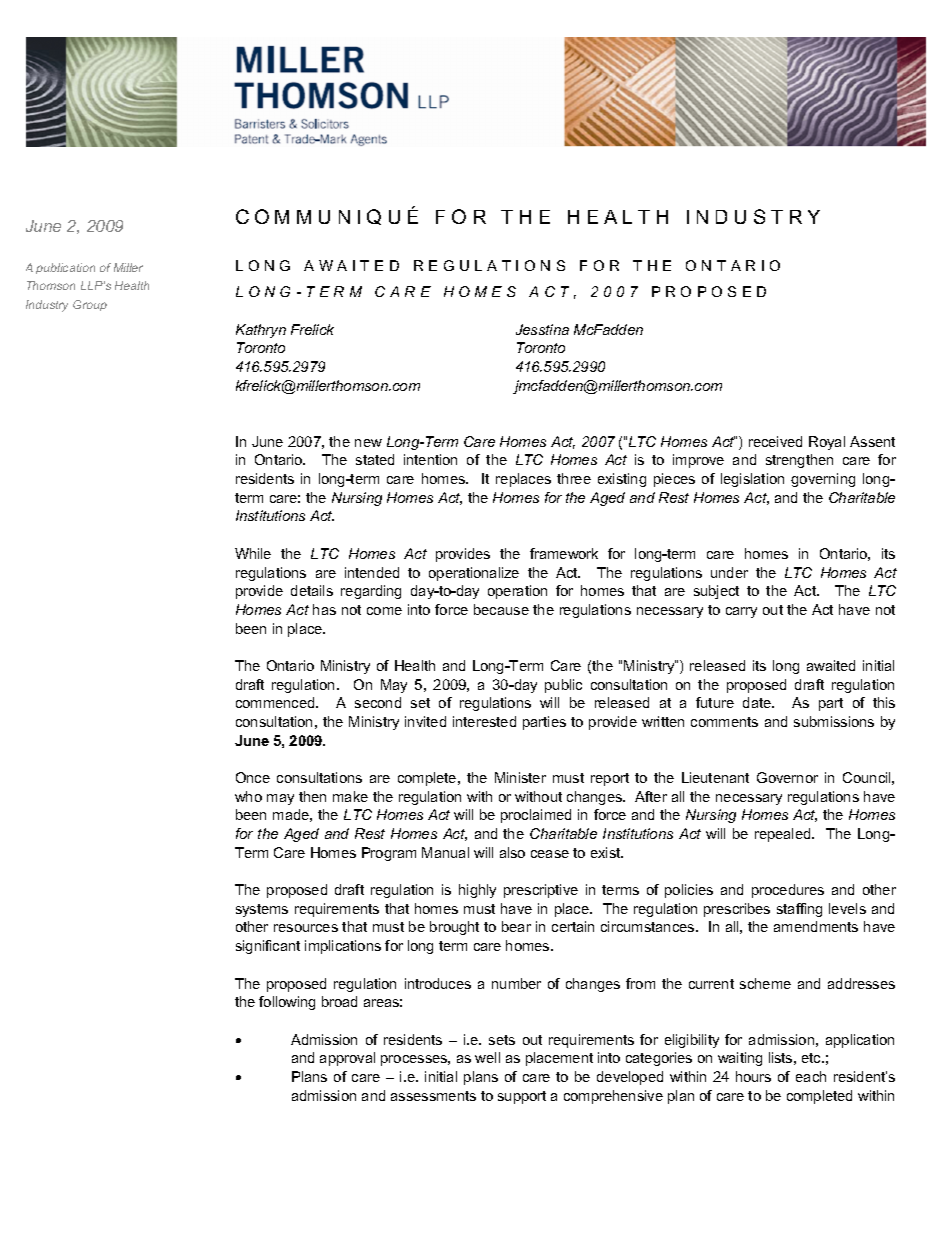 The width and height of the screenshot is (952, 1233). I want to click on proclaimed, so click(536, 816).
